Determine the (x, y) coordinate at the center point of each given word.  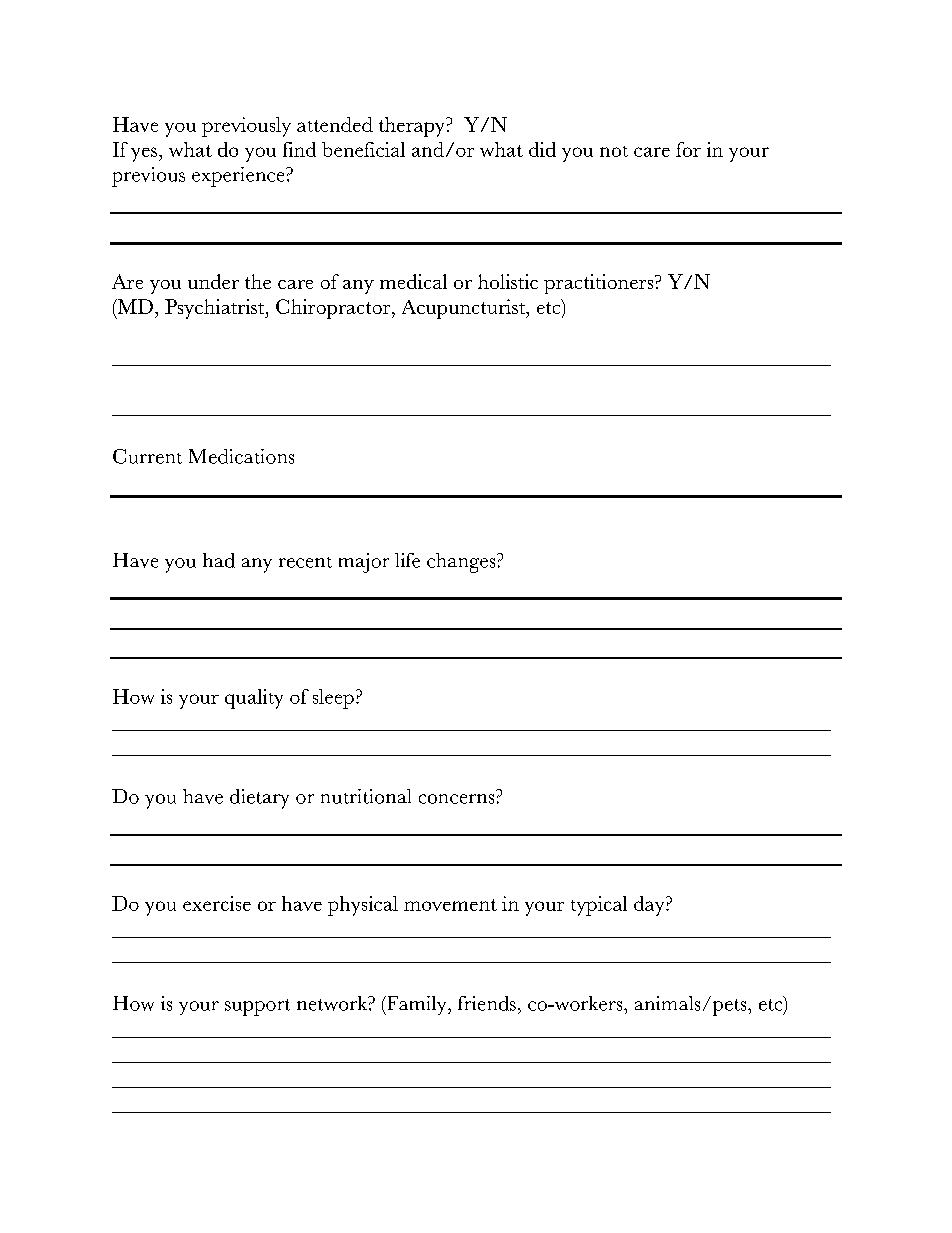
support (257, 1007)
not (614, 151)
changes (462, 563)
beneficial (363, 149)
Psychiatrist (216, 309)
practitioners (600, 284)
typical (599, 906)
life (407, 560)
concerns (456, 799)
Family (417, 1005)
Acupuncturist (465, 309)
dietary (259, 799)
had (219, 560)
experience (239, 177)
